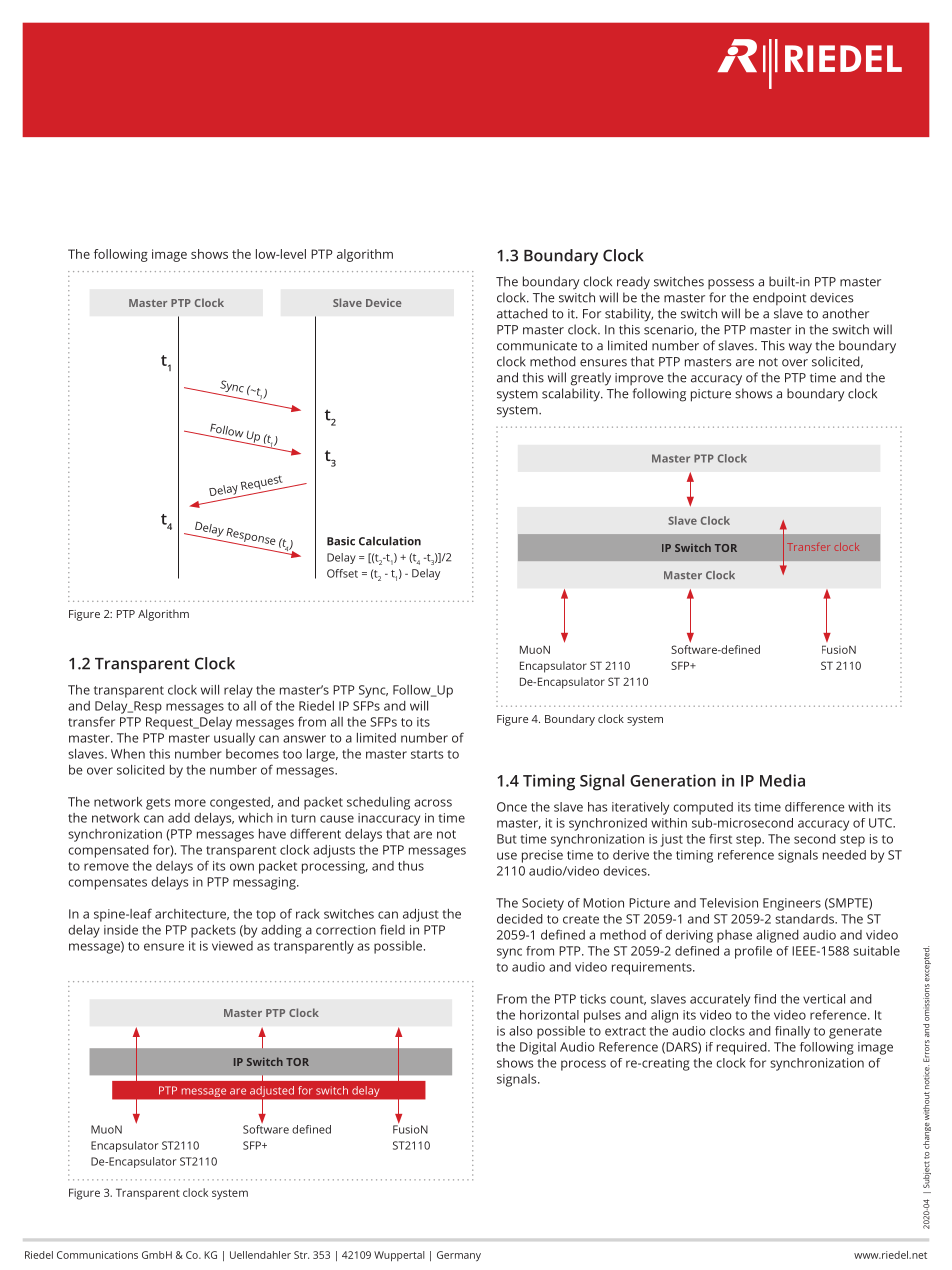  I want to click on communicate, so click(537, 346).
